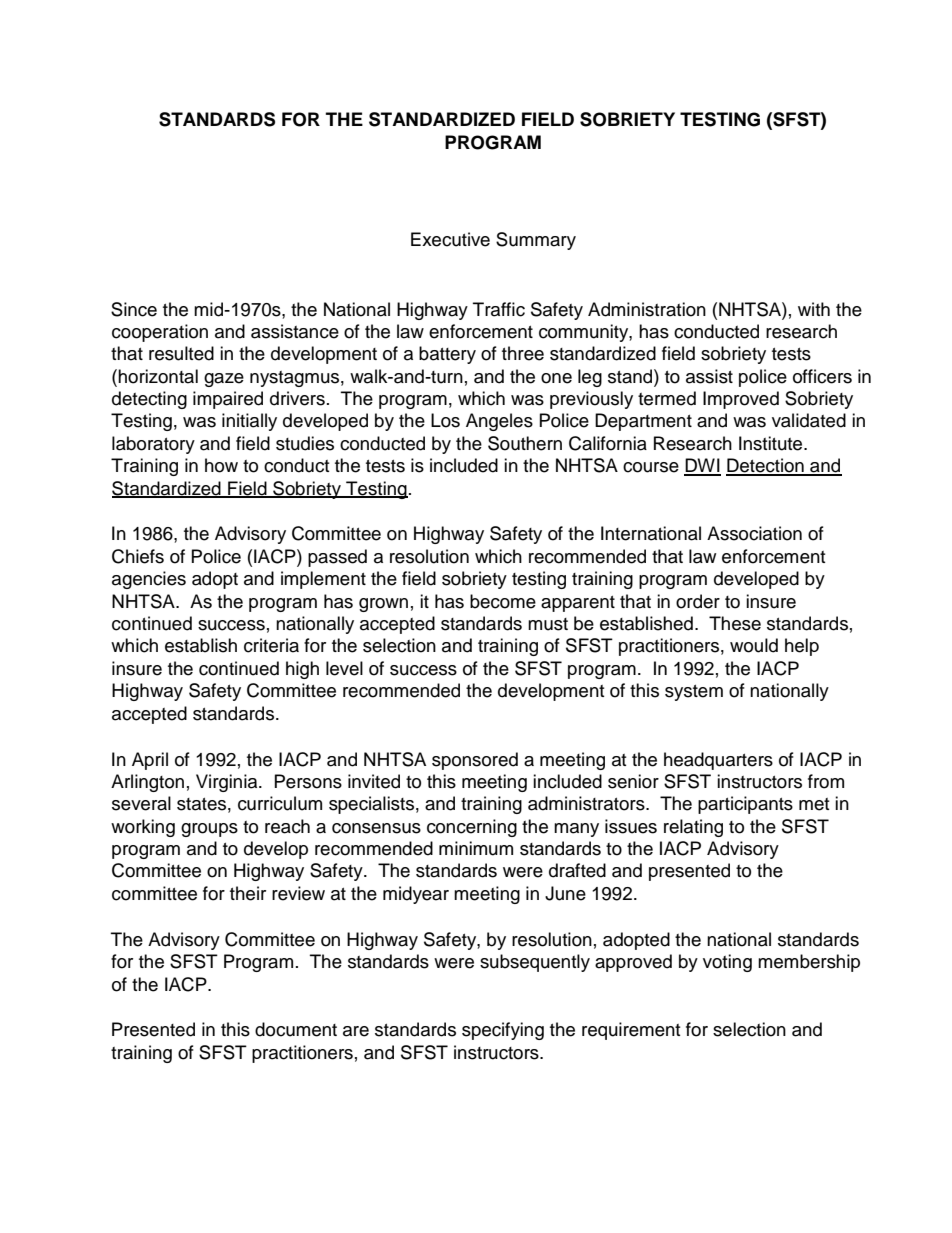  What do you see at coordinates (450, 239) in the document?
I see `Executive` at bounding box center [450, 239].
